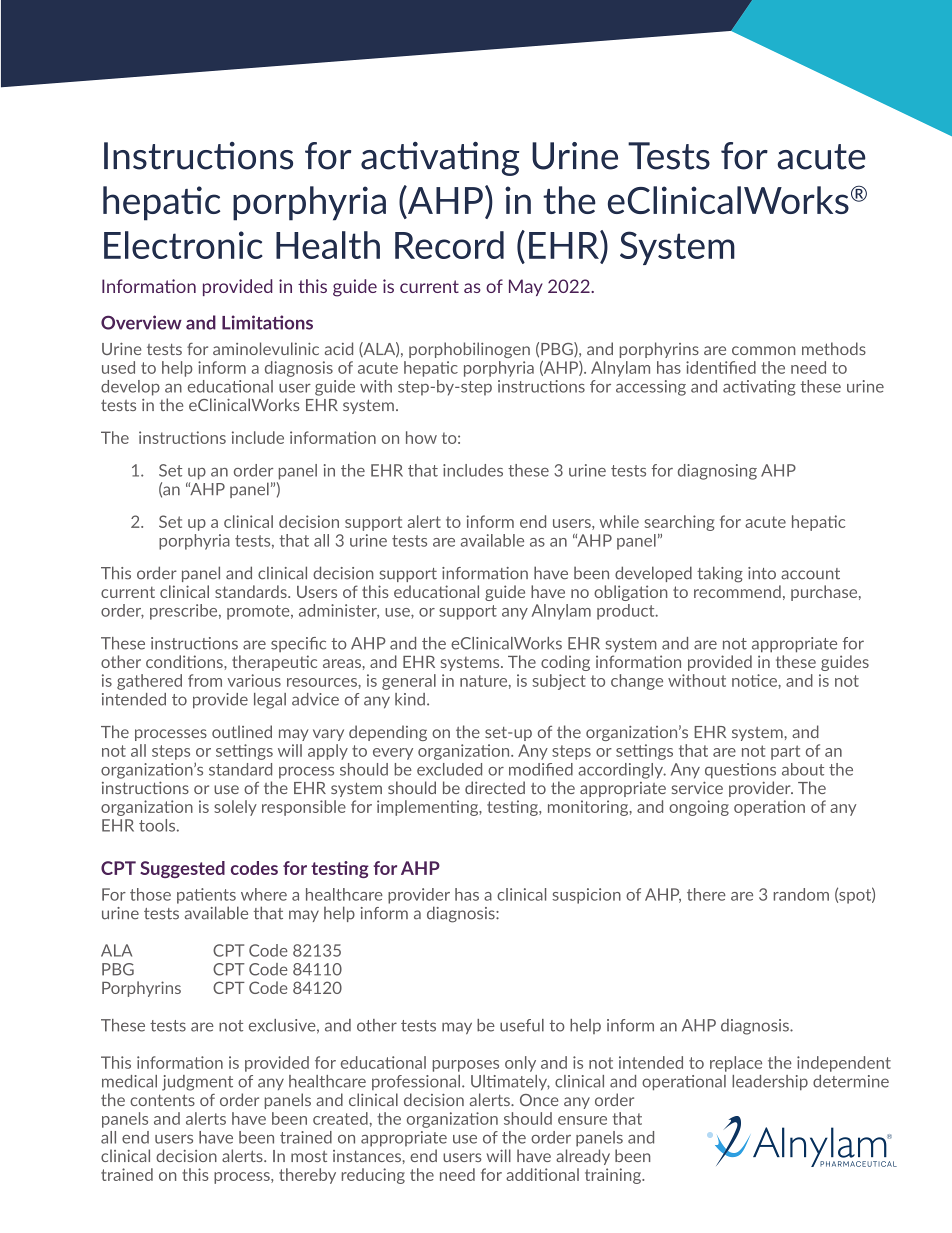 Image resolution: width=952 pixels, height=1233 pixels. I want to click on Electronic, so click(183, 245).
